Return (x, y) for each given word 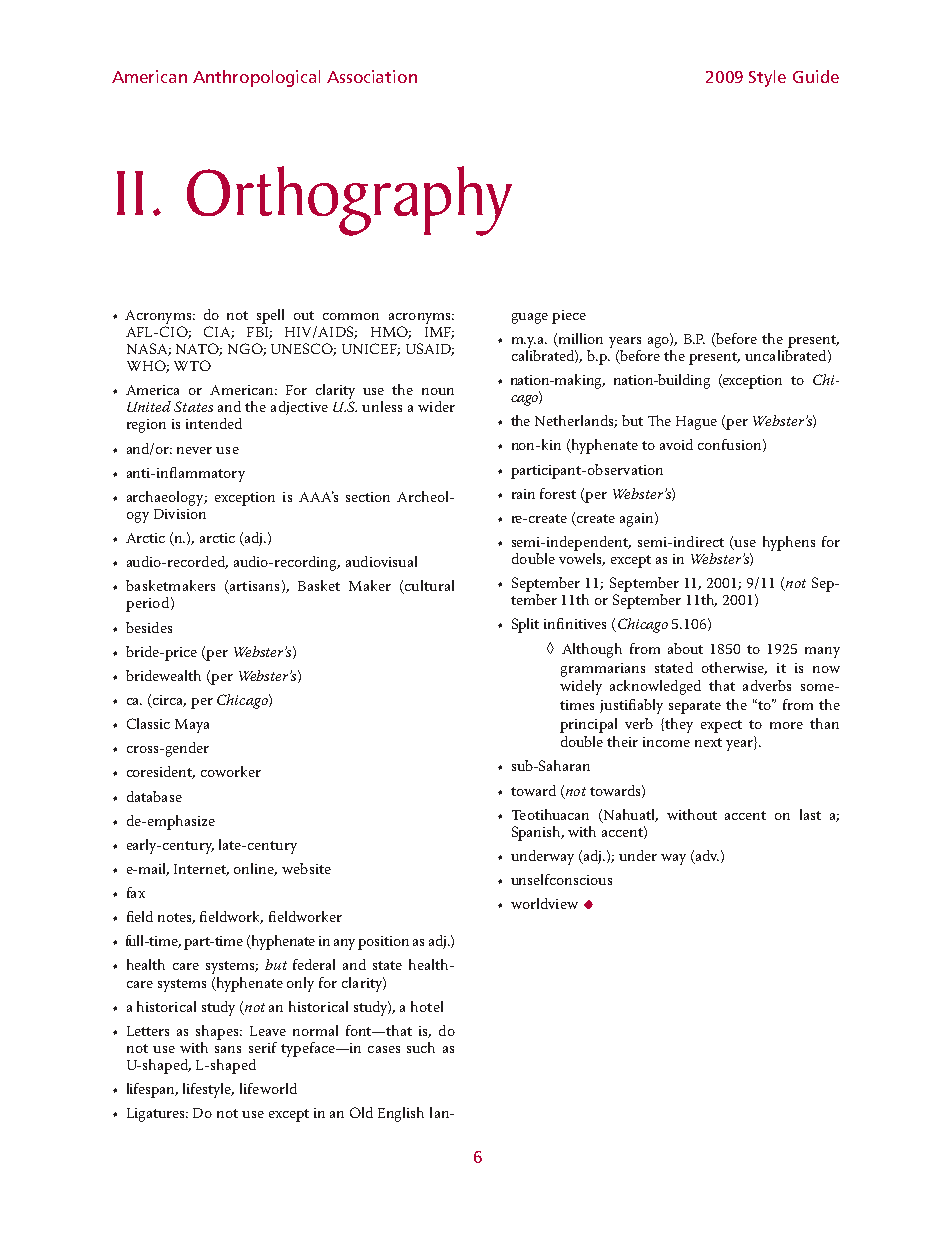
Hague (696, 423)
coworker (231, 771)
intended (214, 423)
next (708, 742)
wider (436, 406)
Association (372, 76)
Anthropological (256, 78)
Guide (816, 76)
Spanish (538, 833)
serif (263, 1047)
